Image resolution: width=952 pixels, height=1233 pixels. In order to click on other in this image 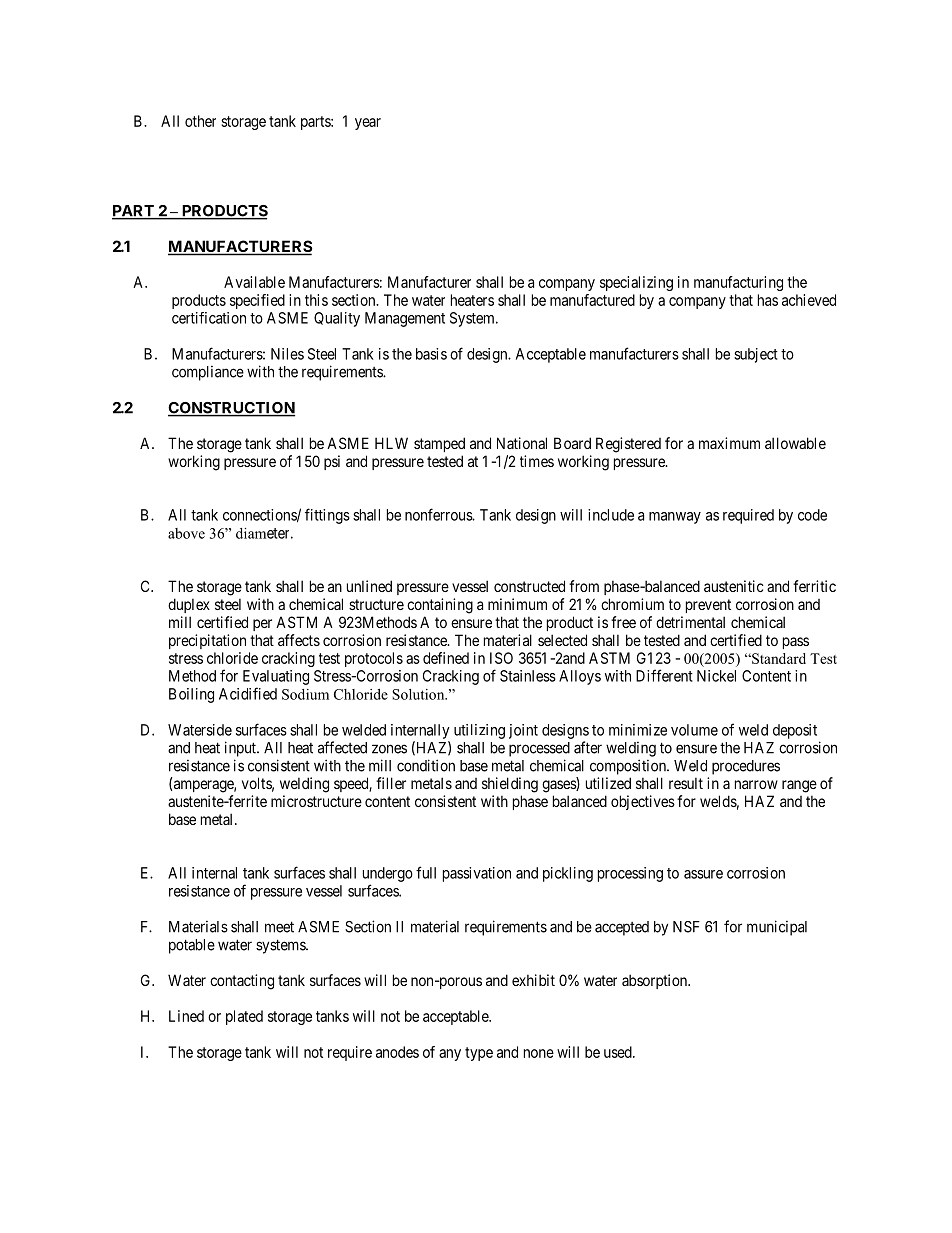, I will do `click(200, 121)`.
